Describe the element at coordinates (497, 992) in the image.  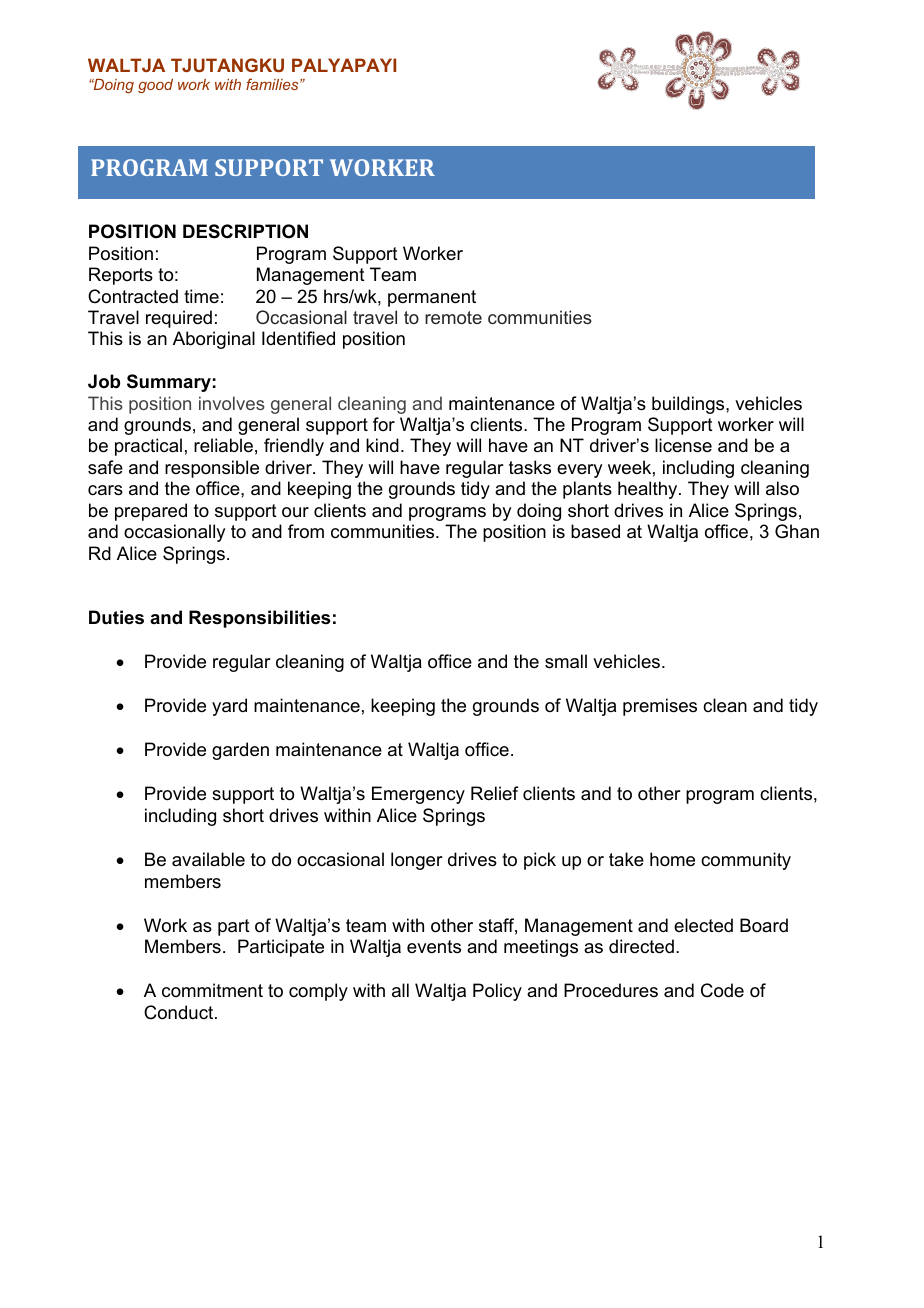
I see `Policy` at that location.
